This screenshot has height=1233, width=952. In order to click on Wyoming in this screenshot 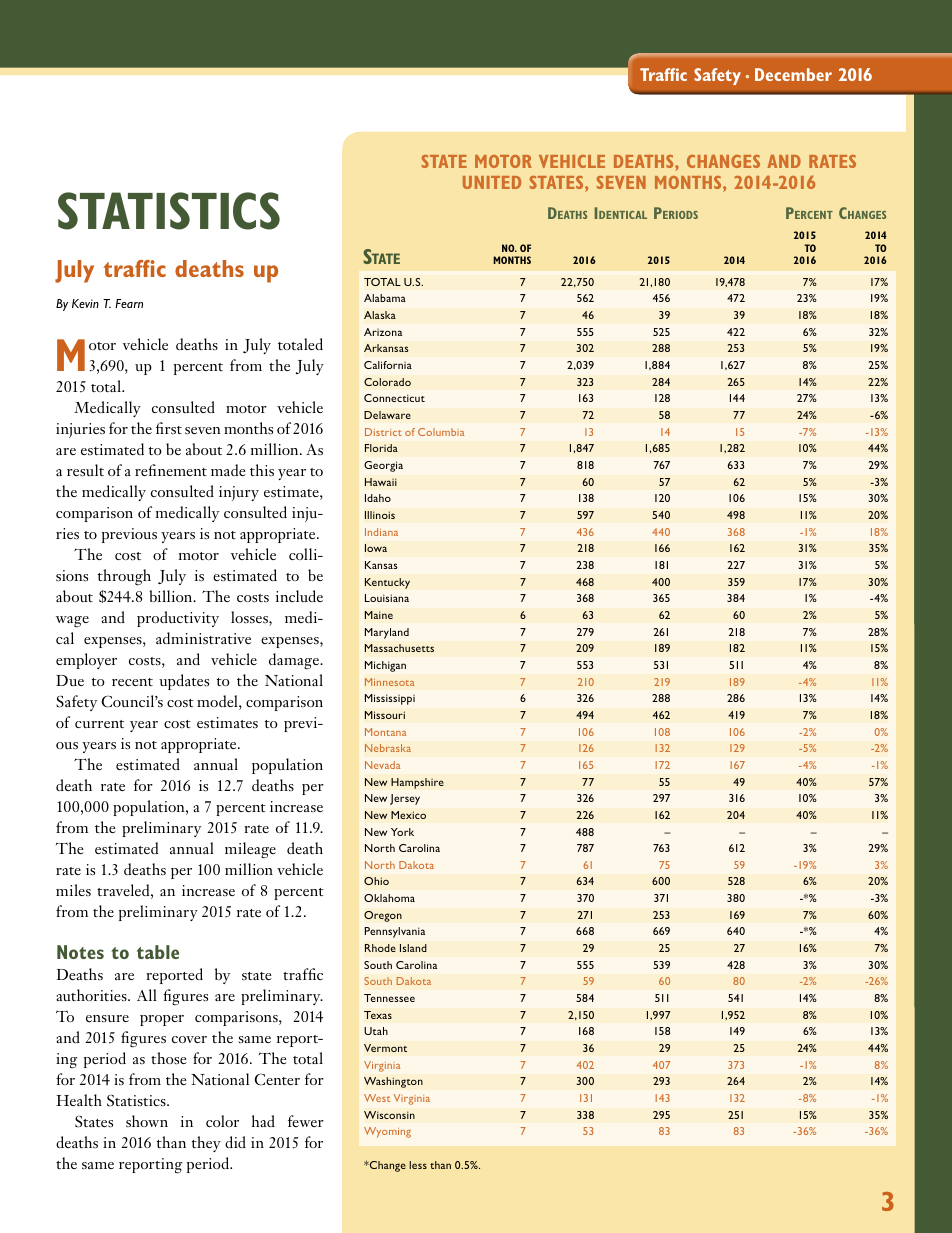, I will do `click(387, 1132)`.
